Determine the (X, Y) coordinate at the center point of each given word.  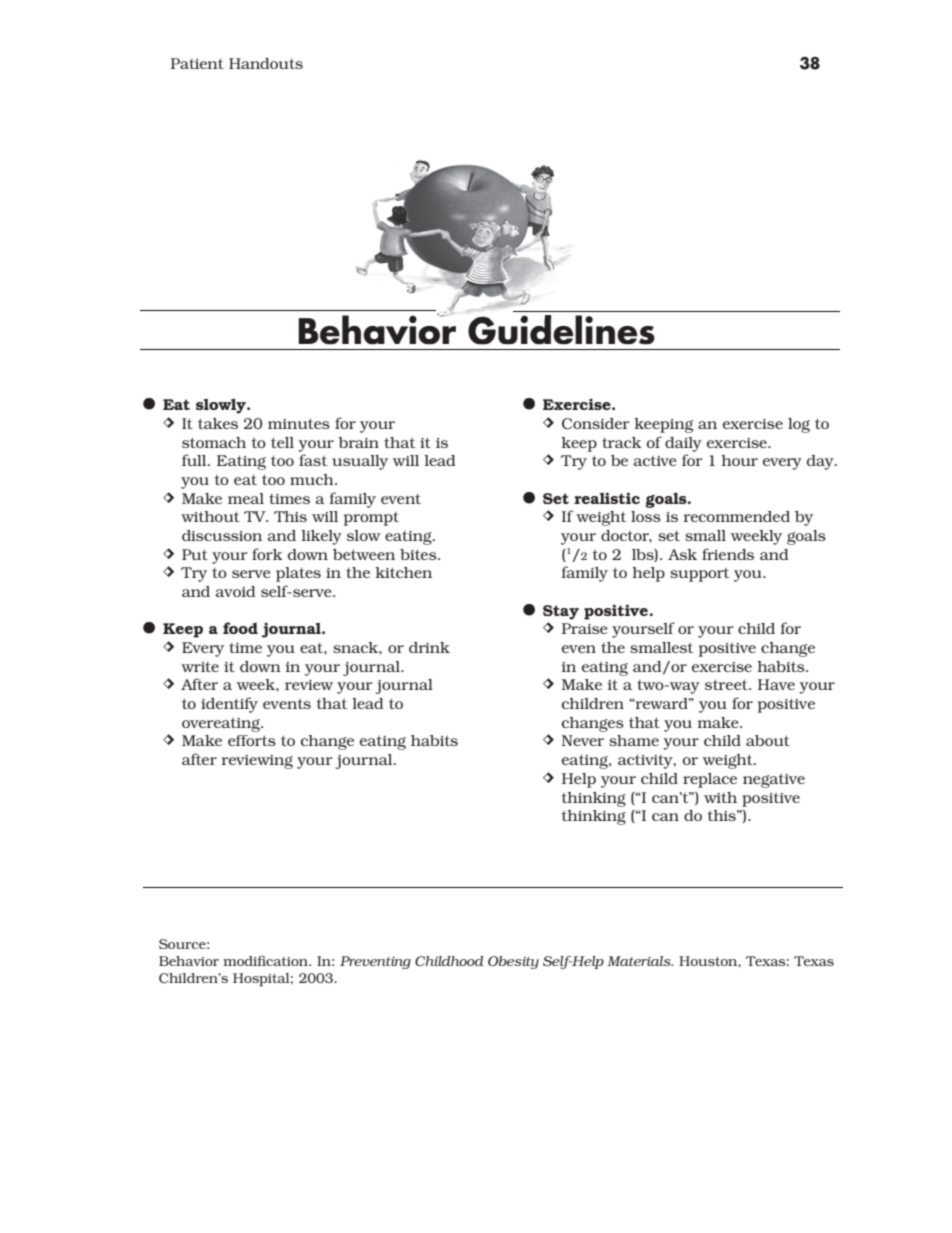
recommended (737, 516)
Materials (640, 961)
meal (246, 498)
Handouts (266, 63)
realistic (607, 498)
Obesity (513, 962)
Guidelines (561, 330)
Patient (197, 63)
